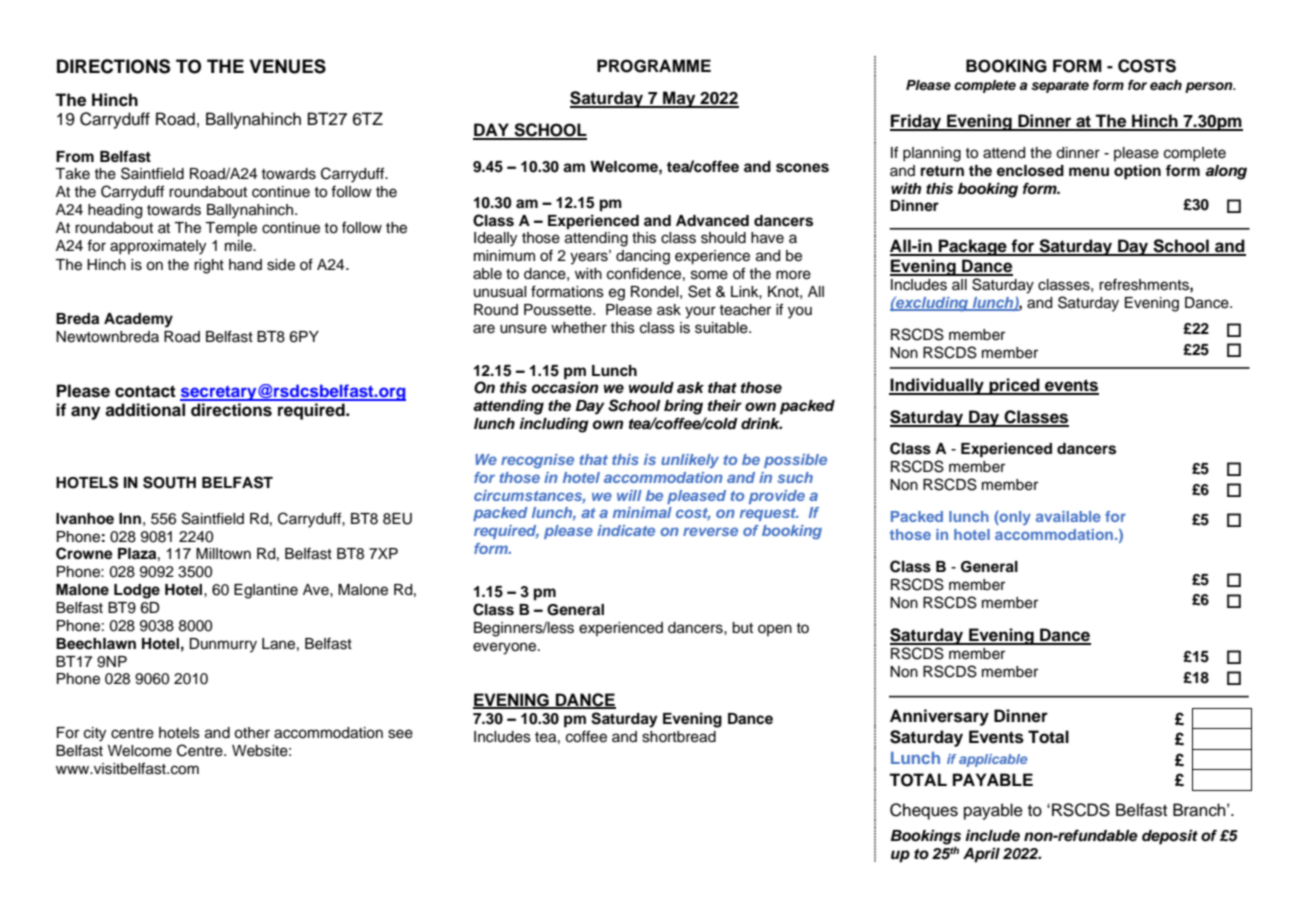 The width and height of the image is (1308, 924). Describe the element at coordinates (138, 320) in the image. I see `Academy` at that location.
